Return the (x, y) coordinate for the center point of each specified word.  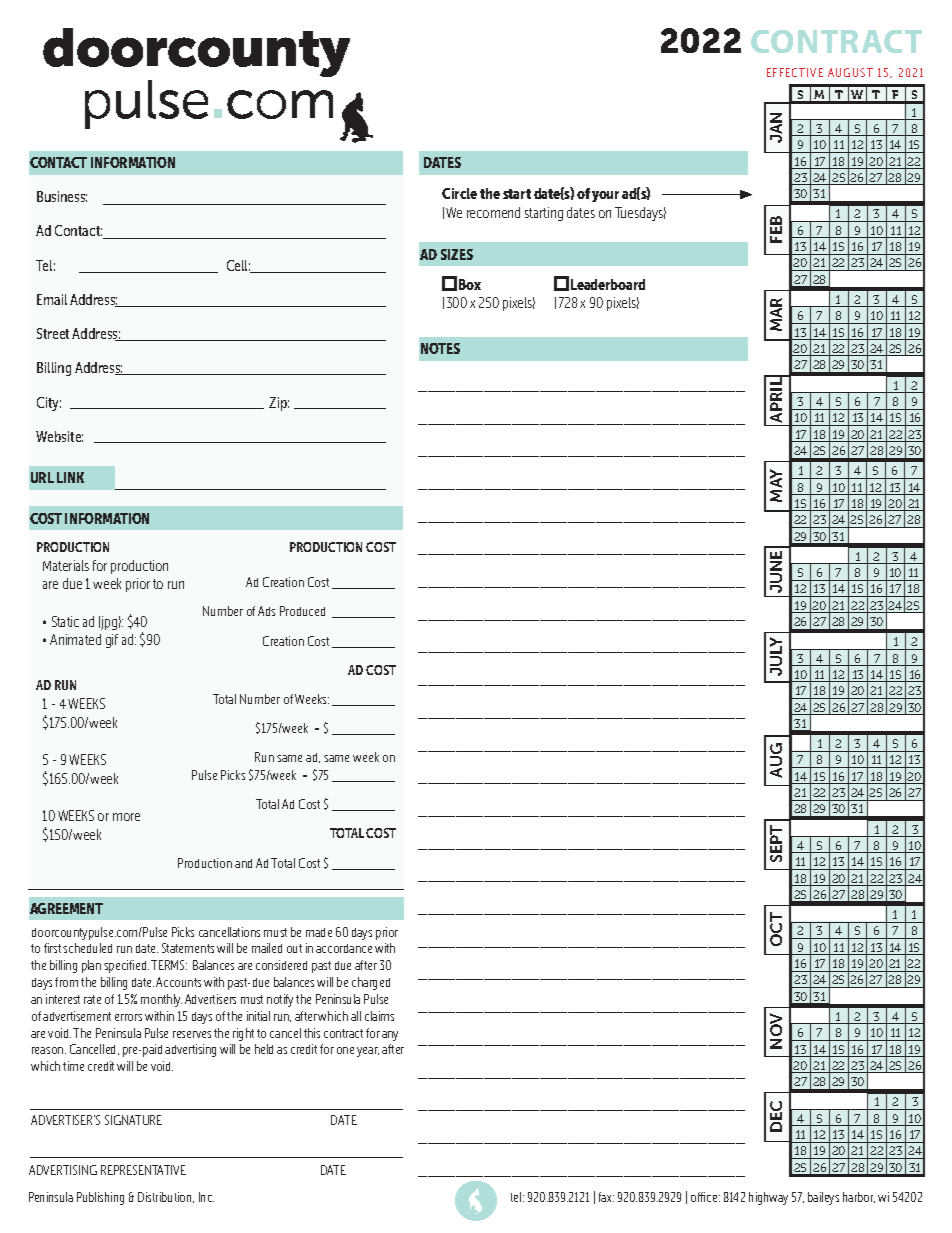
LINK (70, 477)
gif (112, 641)
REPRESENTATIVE (143, 1170)
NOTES (440, 348)
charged (371, 983)
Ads (266, 611)
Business (62, 196)
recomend (493, 212)
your (605, 196)
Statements (188, 948)
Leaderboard (608, 284)
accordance (344, 948)
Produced (302, 611)
